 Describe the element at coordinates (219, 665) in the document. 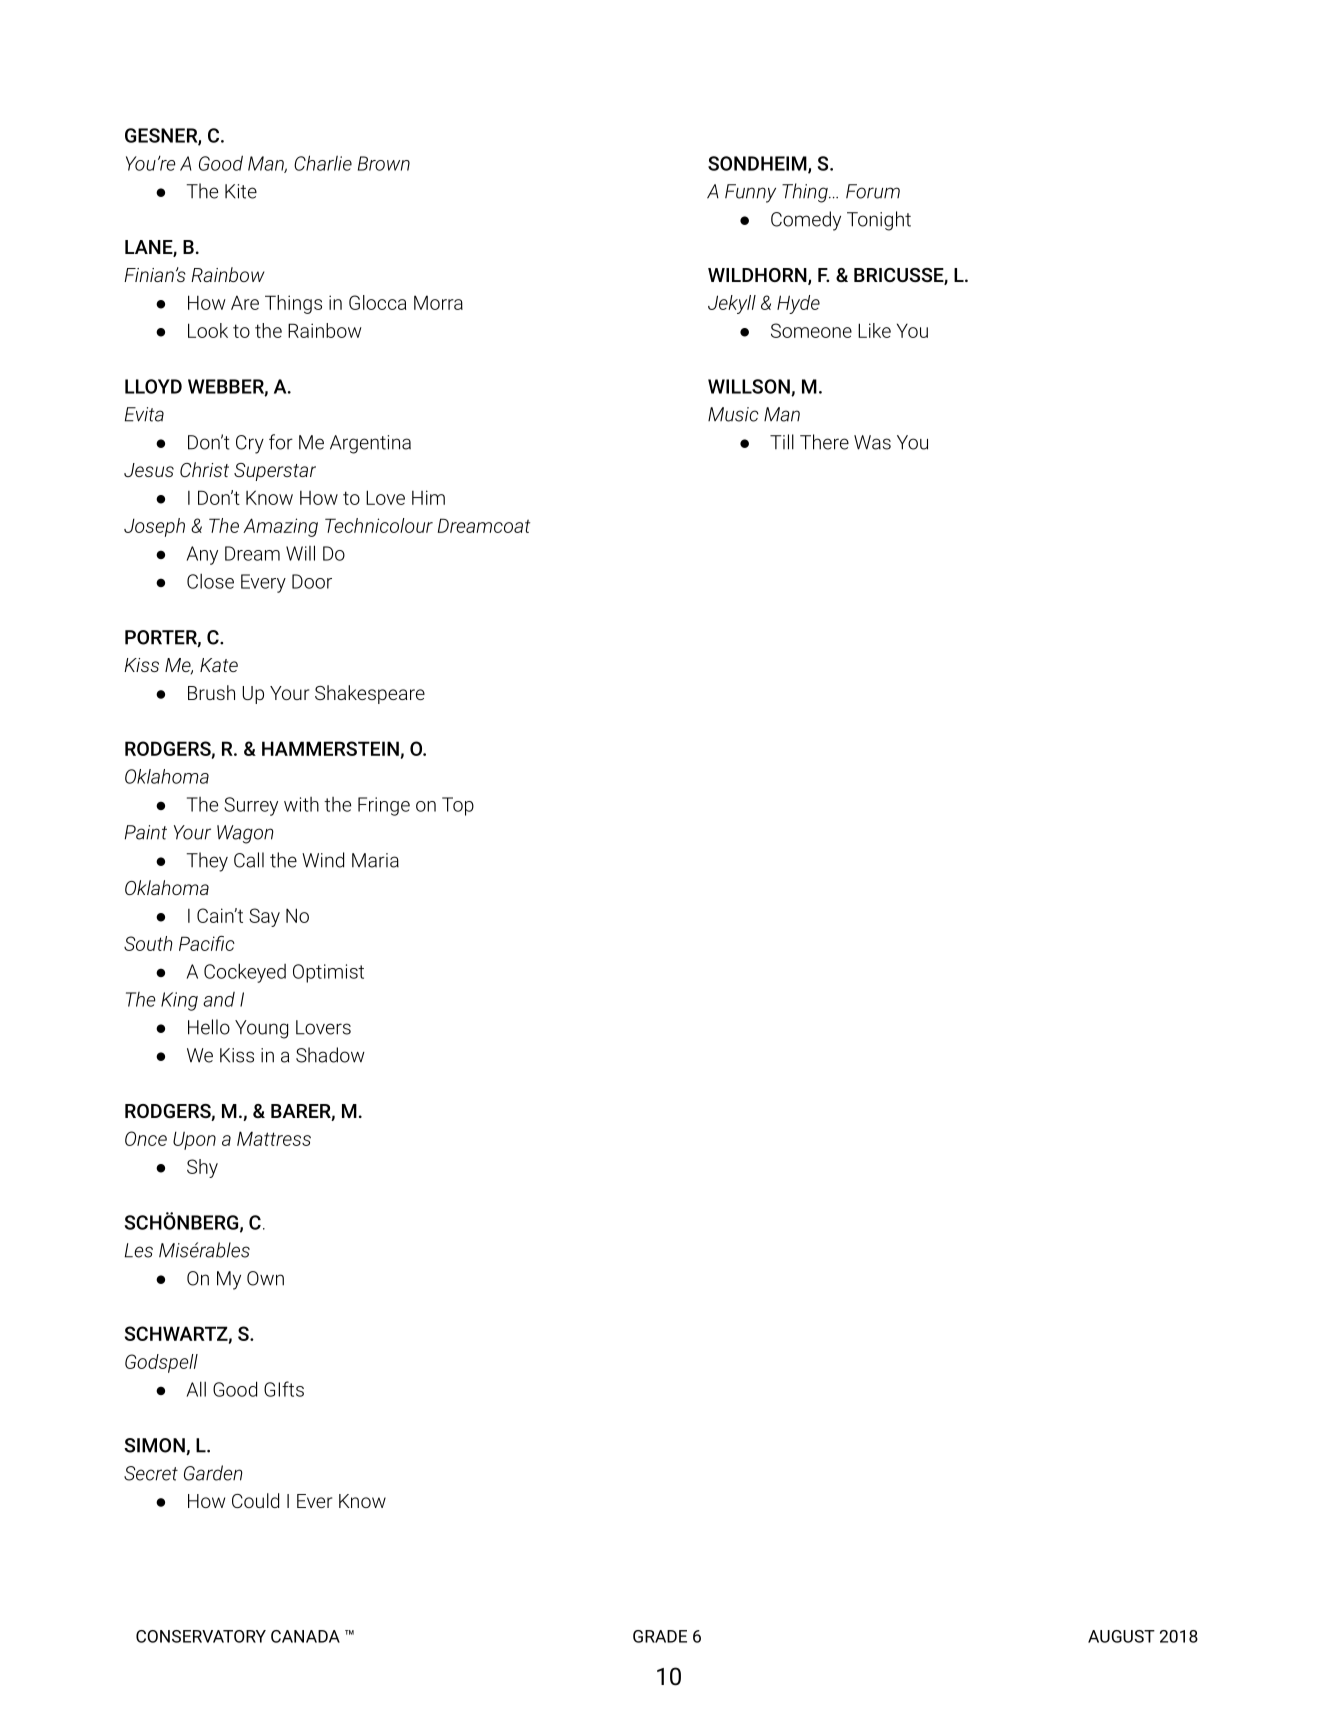

I see `Kate` at that location.
